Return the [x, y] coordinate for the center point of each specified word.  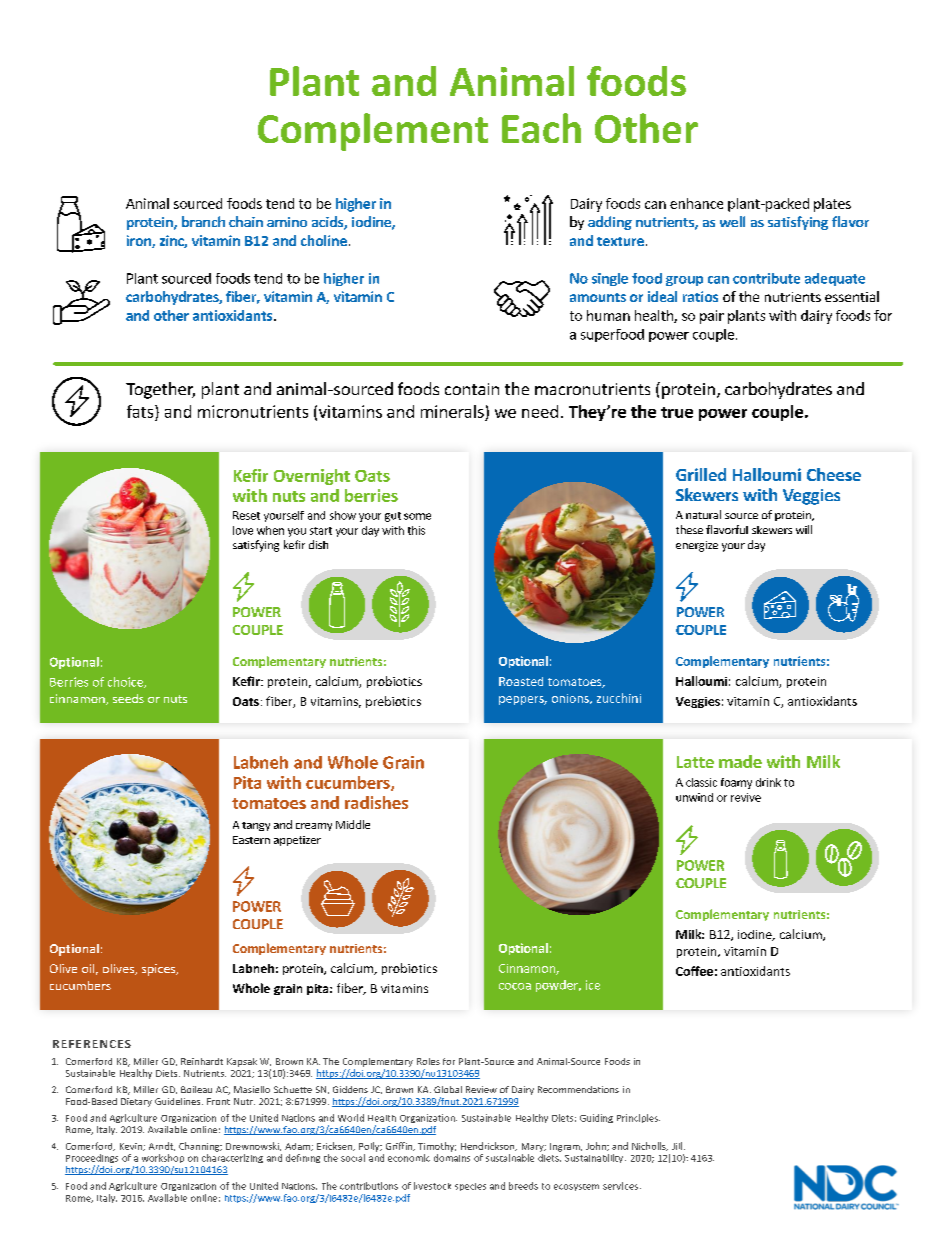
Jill [677, 1146]
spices [160, 970]
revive [746, 797]
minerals [452, 411]
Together [160, 390]
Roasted [521, 681]
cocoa [515, 986]
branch [203, 221]
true [677, 412]
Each [541, 128]
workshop [163, 1158]
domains [452, 1158]
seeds [128, 698]
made [740, 761]
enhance [696, 203]
